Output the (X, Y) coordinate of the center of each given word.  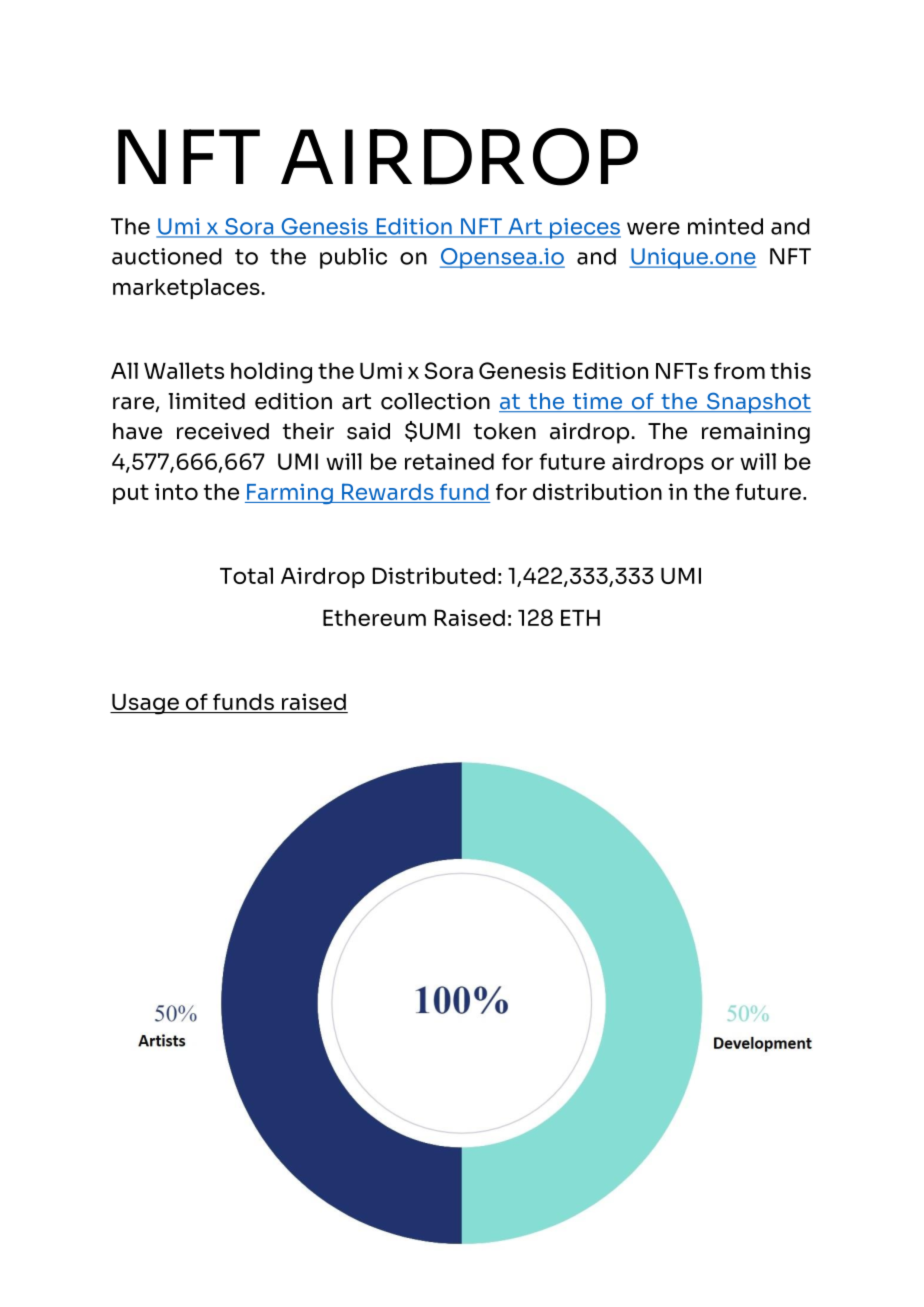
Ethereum (374, 617)
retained (449, 461)
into (176, 491)
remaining (756, 433)
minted (725, 226)
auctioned (167, 256)
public (353, 258)
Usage (145, 704)
